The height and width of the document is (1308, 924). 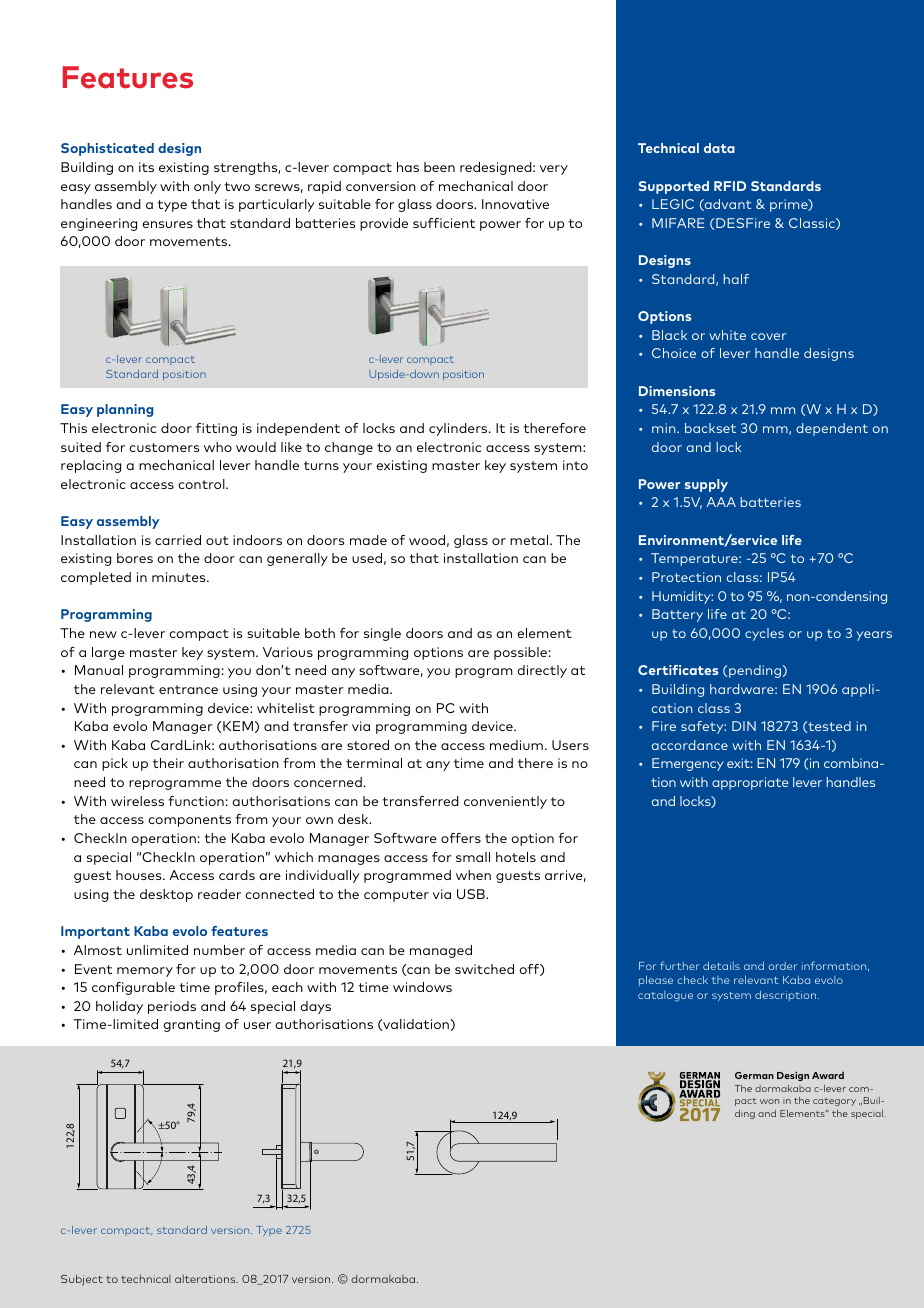 What do you see at coordinates (516, 745) in the document?
I see `medium` at bounding box center [516, 745].
